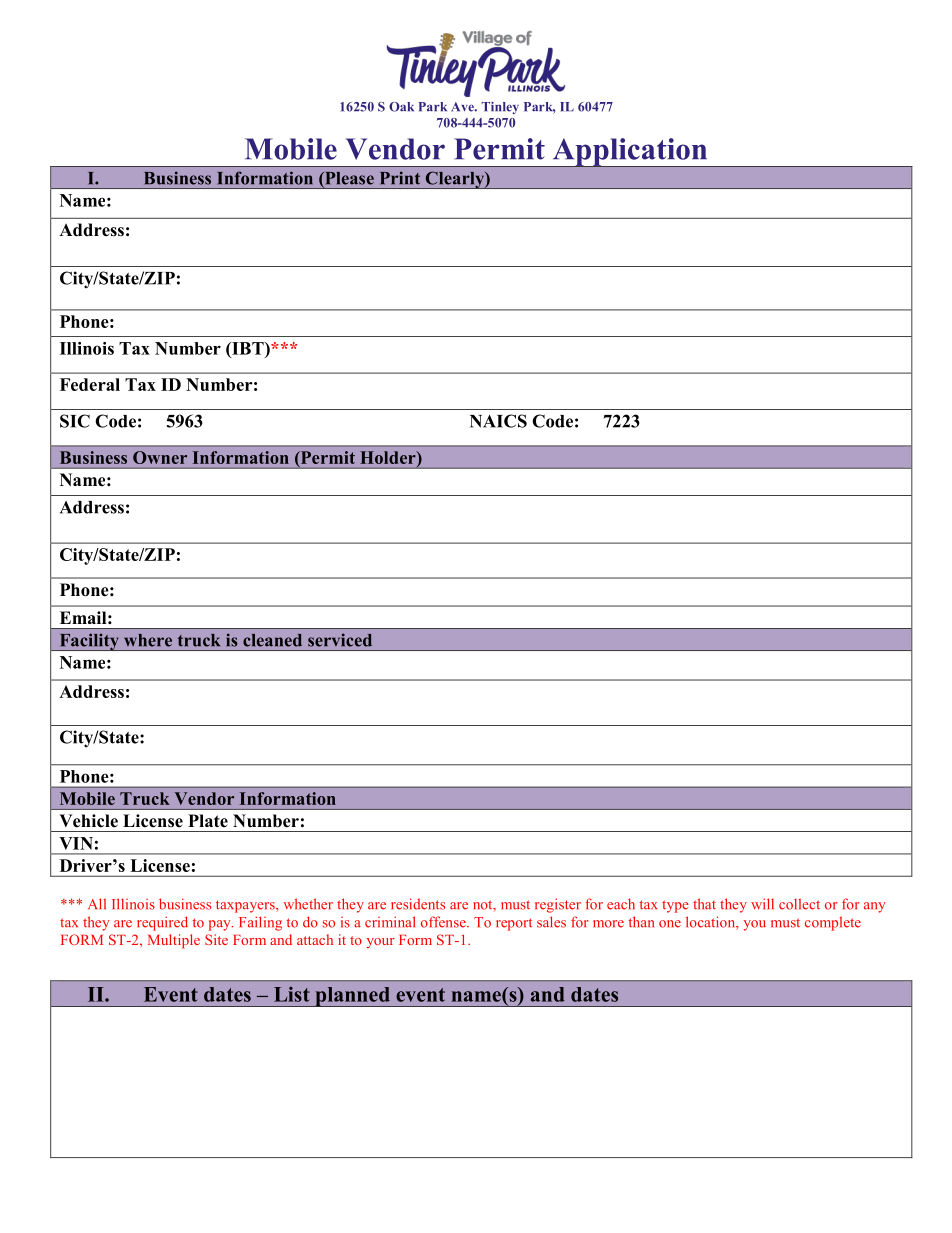 The height and width of the document is (1233, 952). Describe the element at coordinates (762, 903) in the document. I see `will` at that location.
